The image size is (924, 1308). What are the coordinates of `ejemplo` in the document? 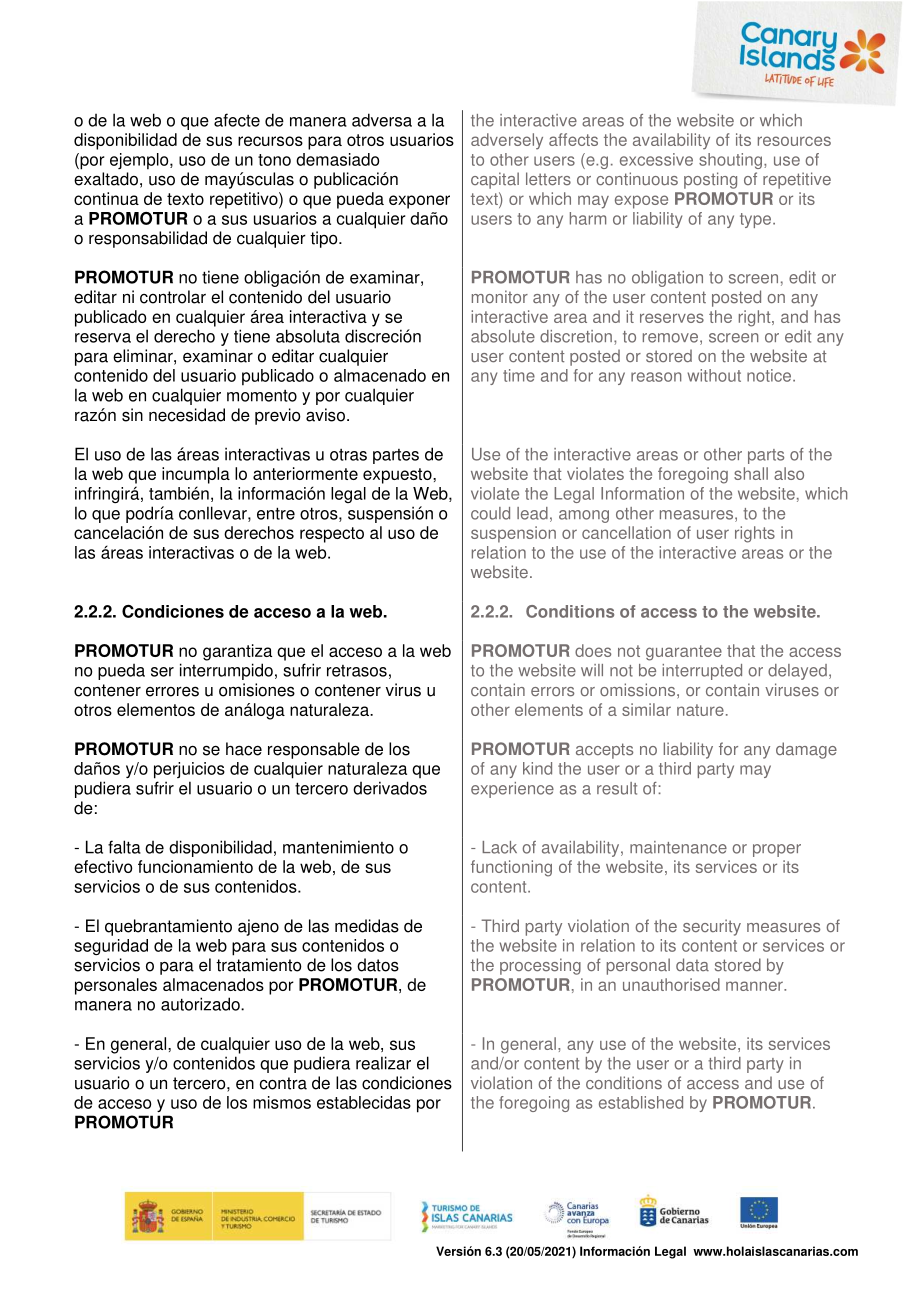 It's located at (140, 161).
